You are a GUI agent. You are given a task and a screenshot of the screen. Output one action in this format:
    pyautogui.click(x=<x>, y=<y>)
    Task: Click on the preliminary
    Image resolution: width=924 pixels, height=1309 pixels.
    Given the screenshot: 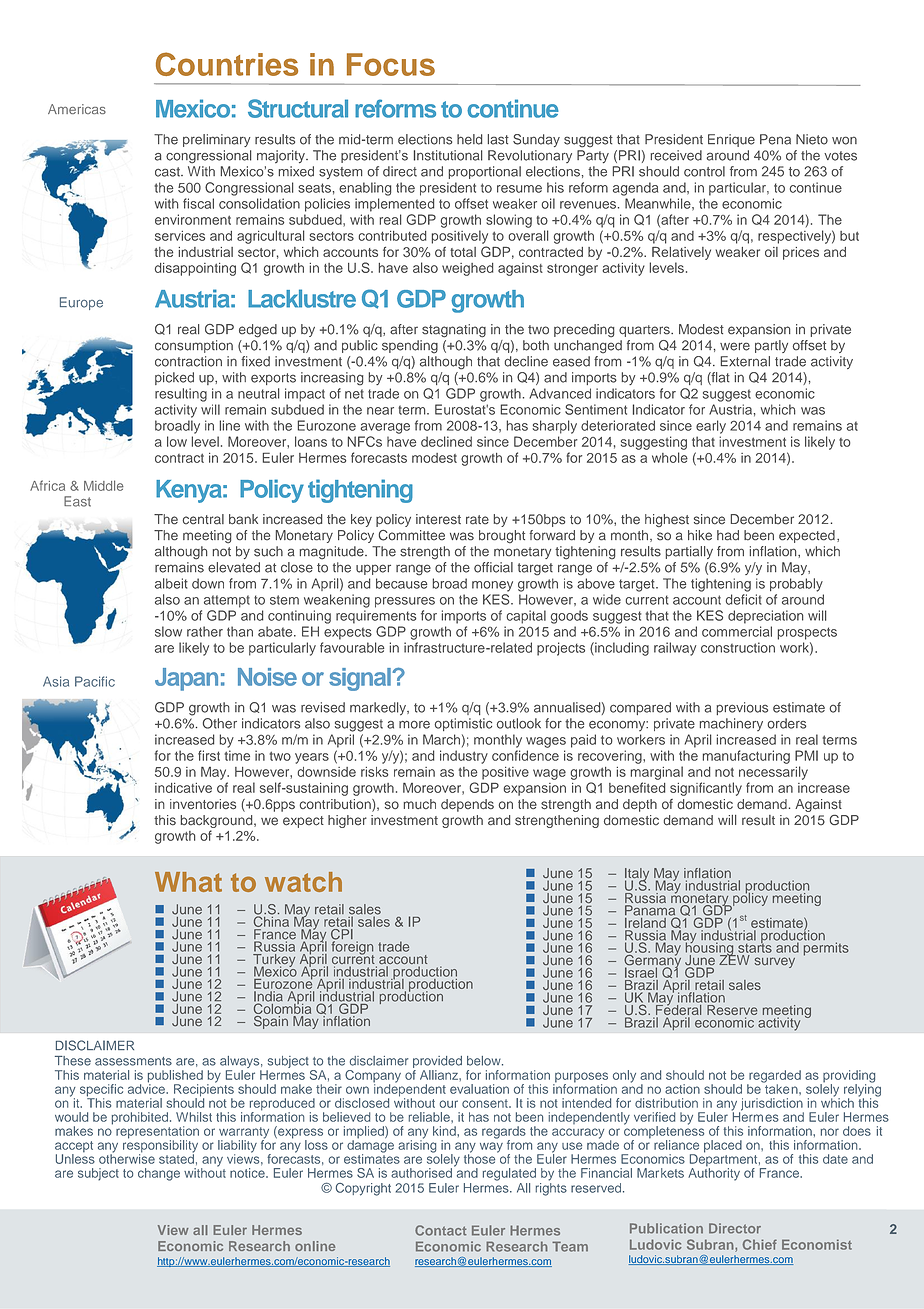 What is the action you would take?
    pyautogui.click(x=217, y=140)
